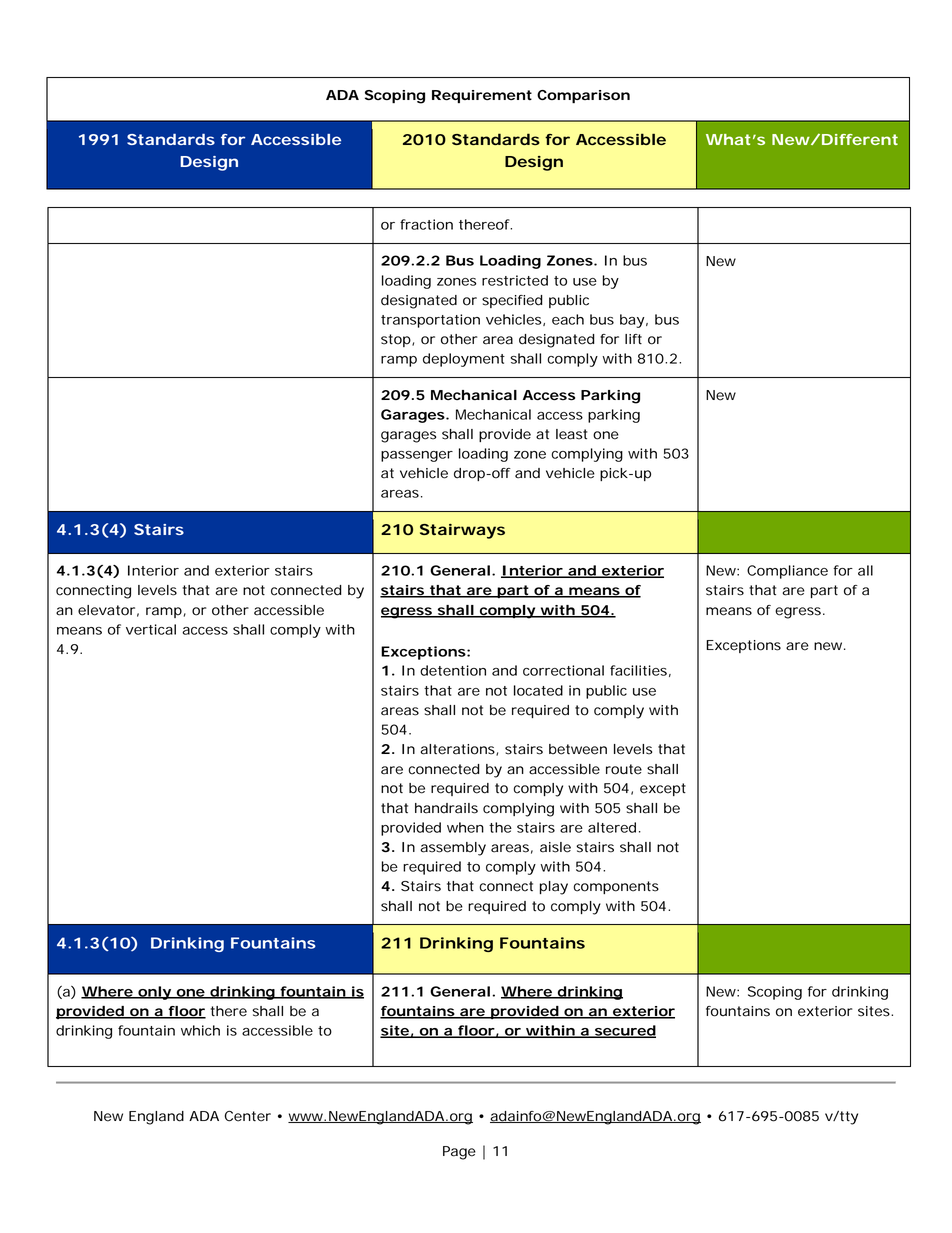 This page has height=1233, width=952. What do you see at coordinates (248, 1116) in the page?
I see `Center` at bounding box center [248, 1116].
